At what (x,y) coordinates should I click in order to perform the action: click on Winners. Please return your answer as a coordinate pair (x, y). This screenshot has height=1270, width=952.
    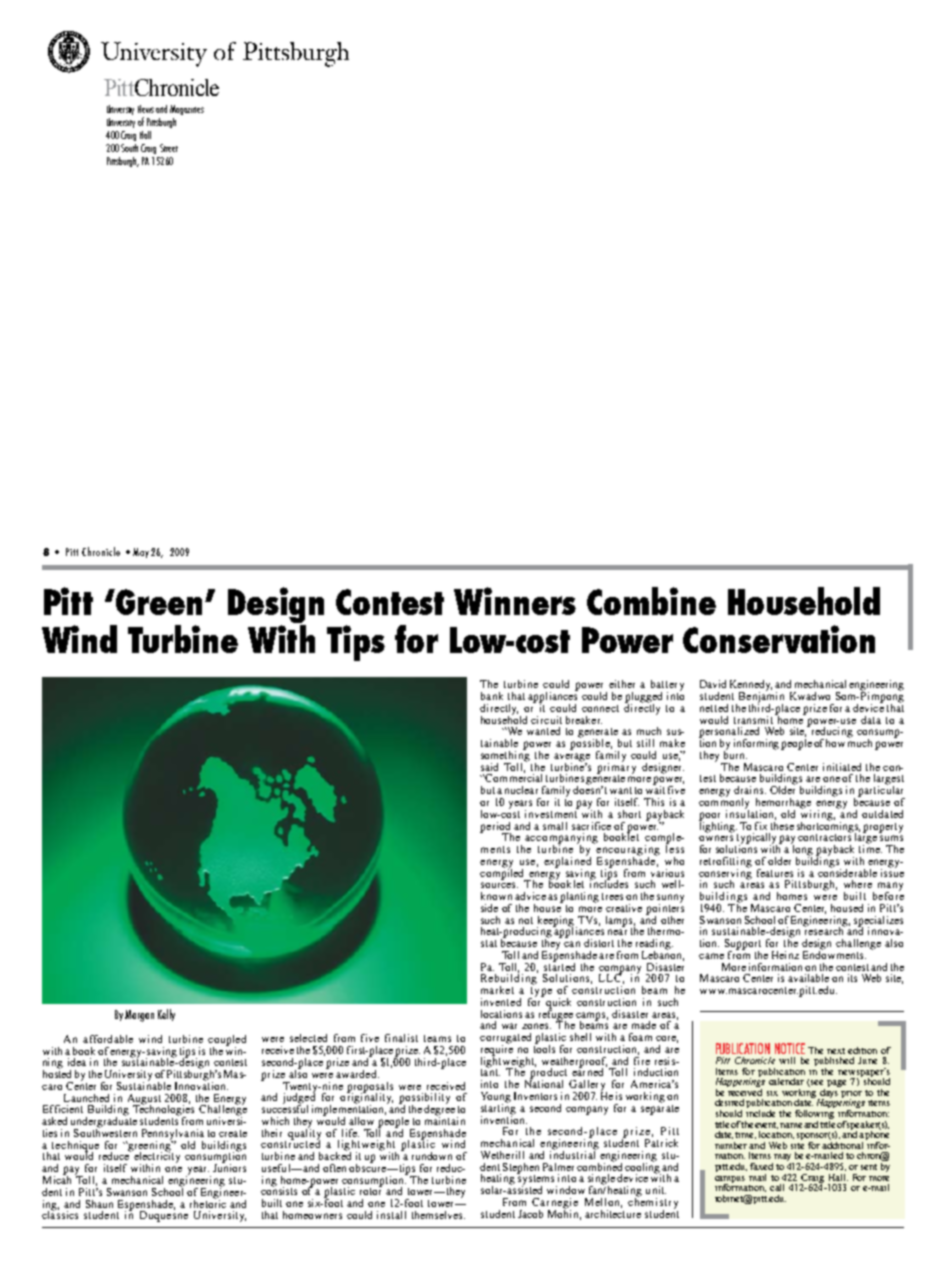
    Looking at the image, I should click on (515, 601).
